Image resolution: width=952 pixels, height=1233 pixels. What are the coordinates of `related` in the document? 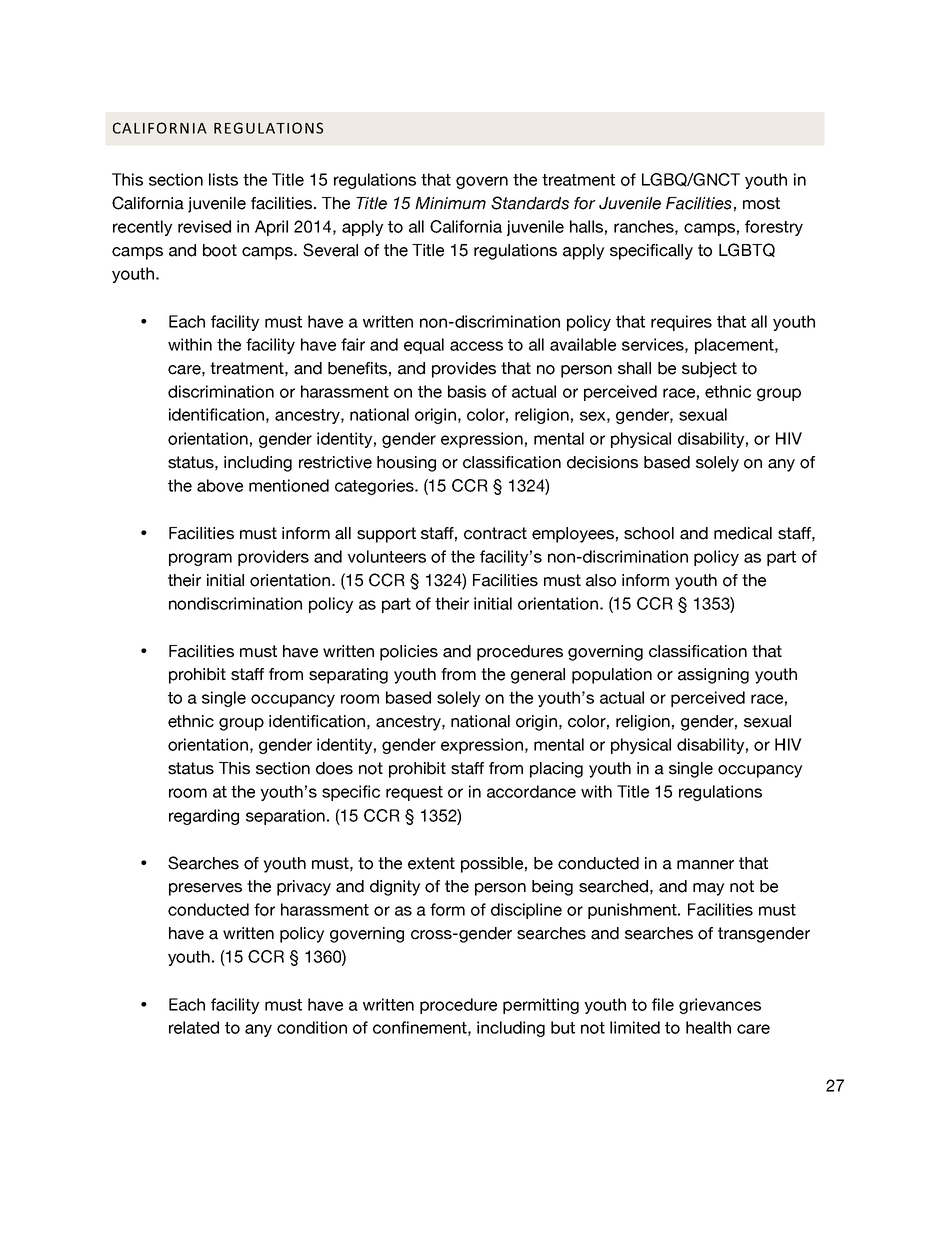 It's located at (194, 1027).
